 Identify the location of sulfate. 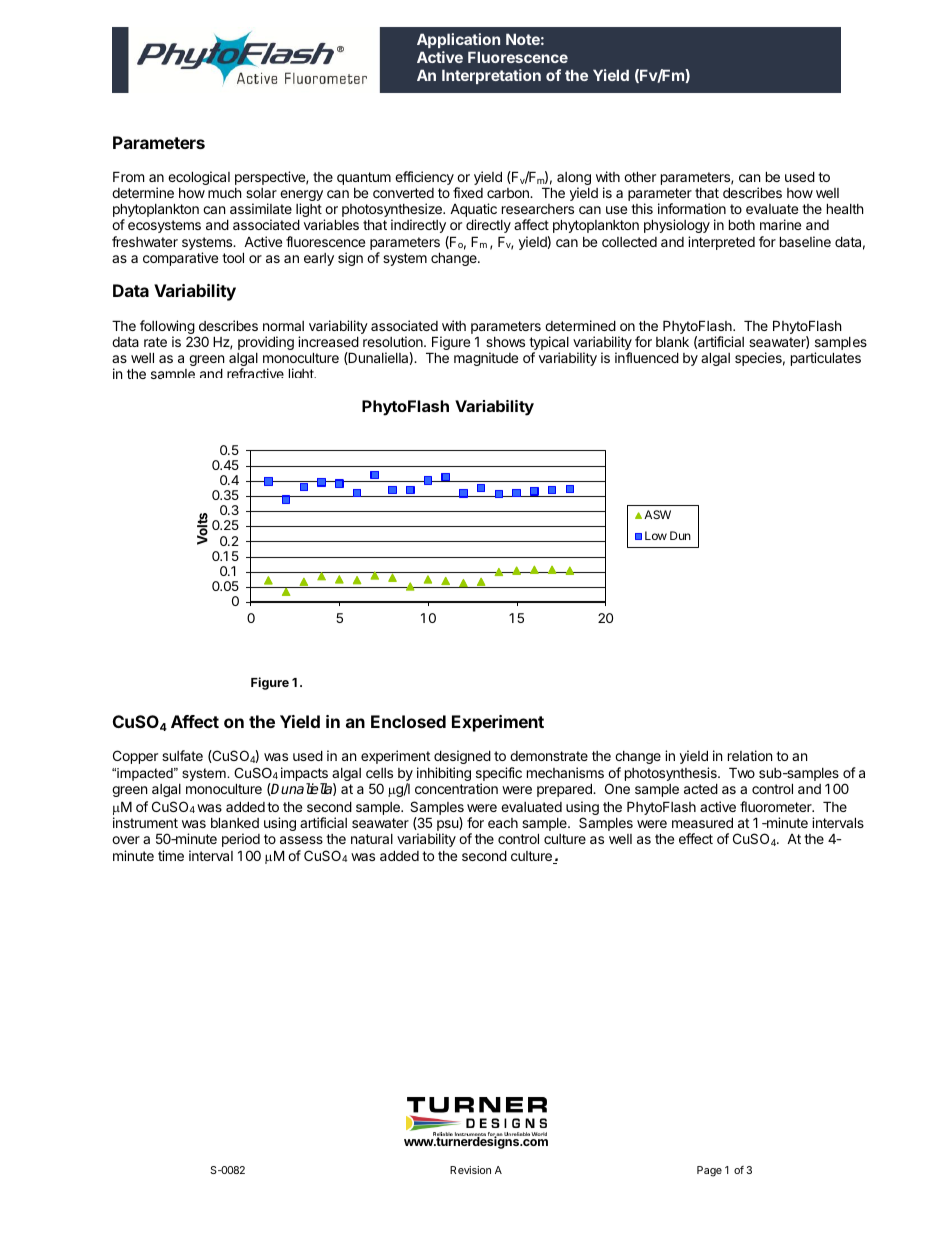
(182, 755).
